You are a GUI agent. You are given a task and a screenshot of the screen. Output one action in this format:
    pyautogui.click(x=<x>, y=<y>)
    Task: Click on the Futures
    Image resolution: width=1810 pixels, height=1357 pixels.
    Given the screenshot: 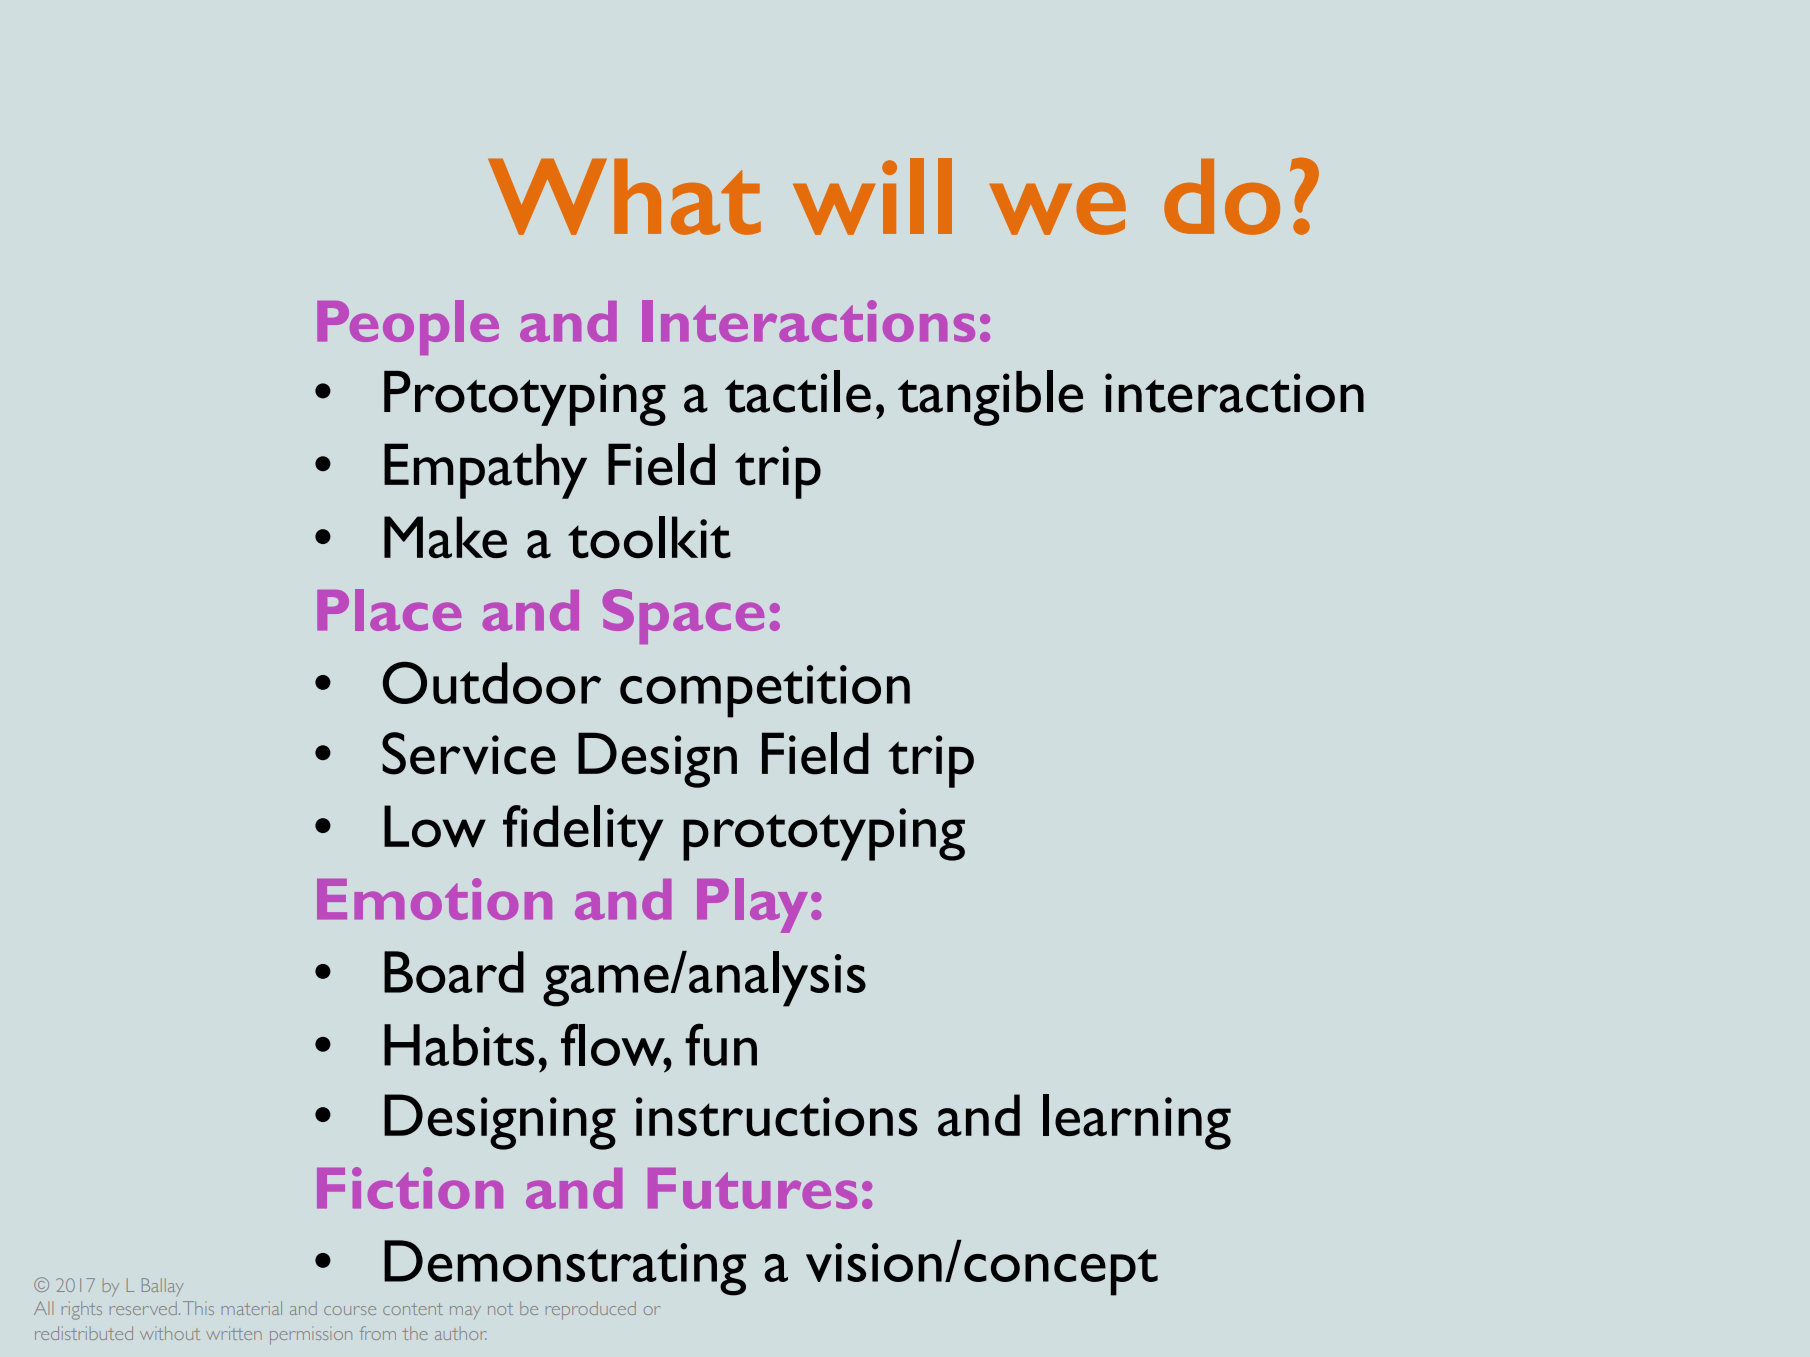 What is the action you would take?
    pyautogui.click(x=752, y=1188)
